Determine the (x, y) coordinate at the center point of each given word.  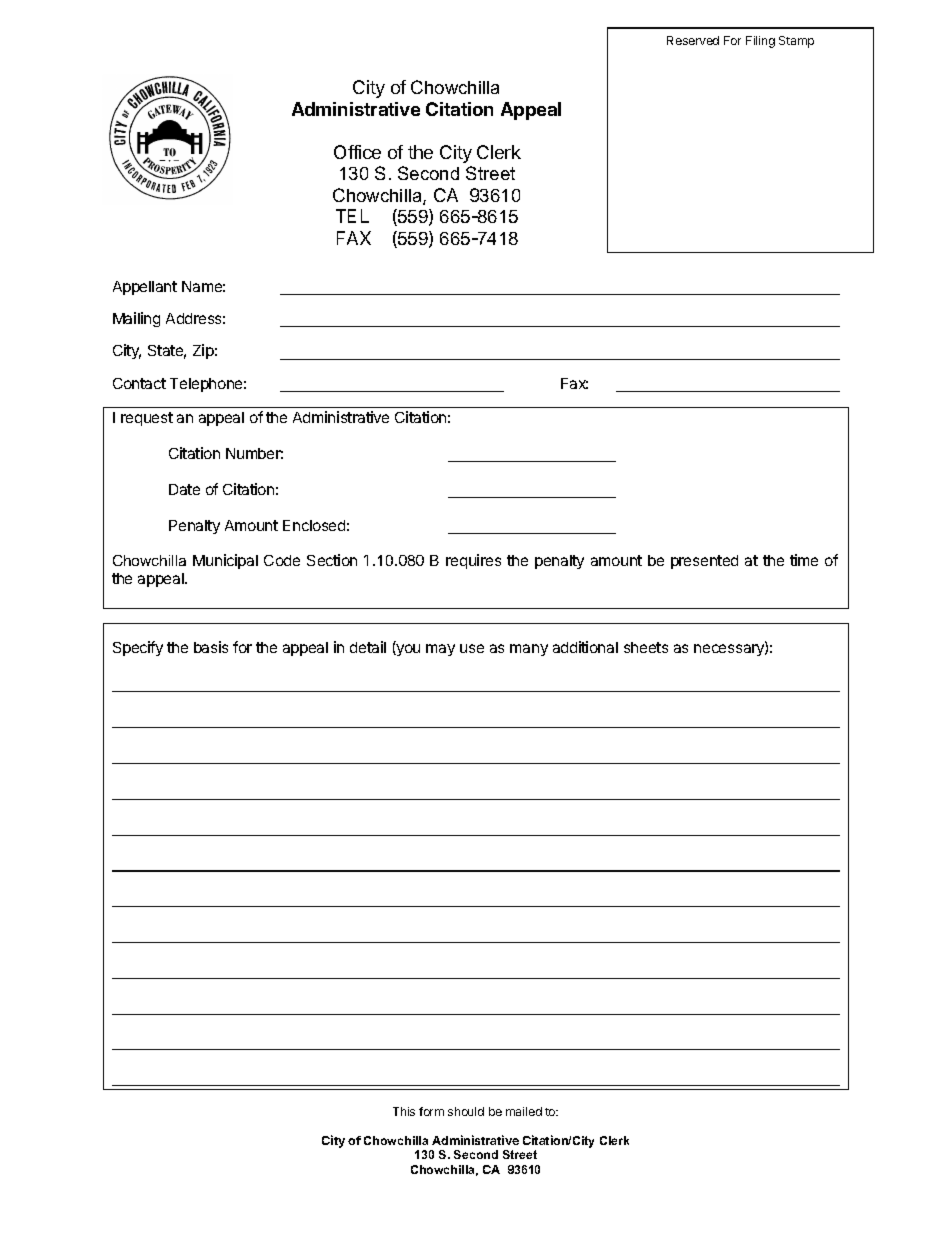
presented (704, 562)
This (404, 1111)
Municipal (225, 561)
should (466, 1111)
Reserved (693, 40)
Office (357, 152)
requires (473, 561)
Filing (760, 42)
